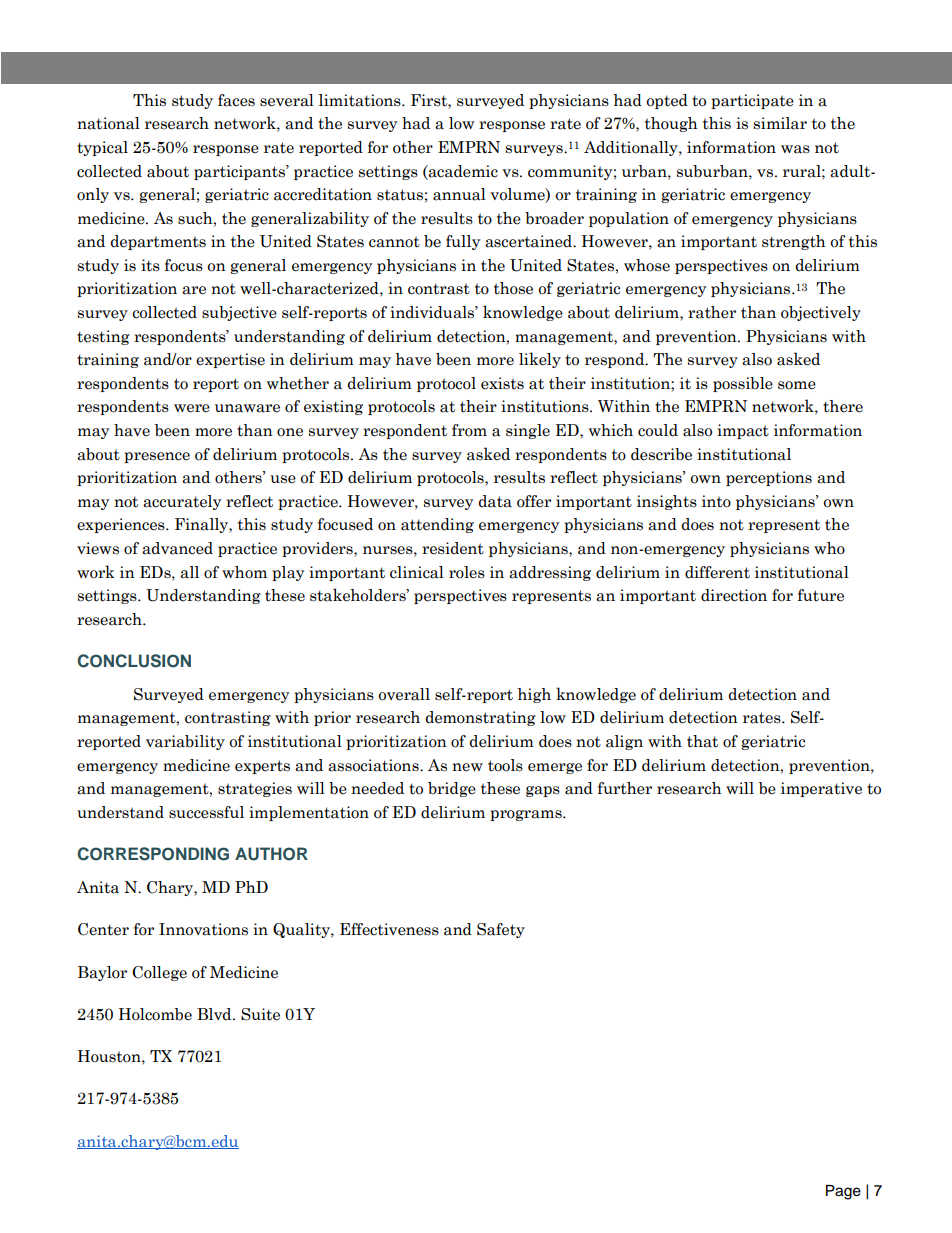  I want to click on successful, so click(206, 812).
